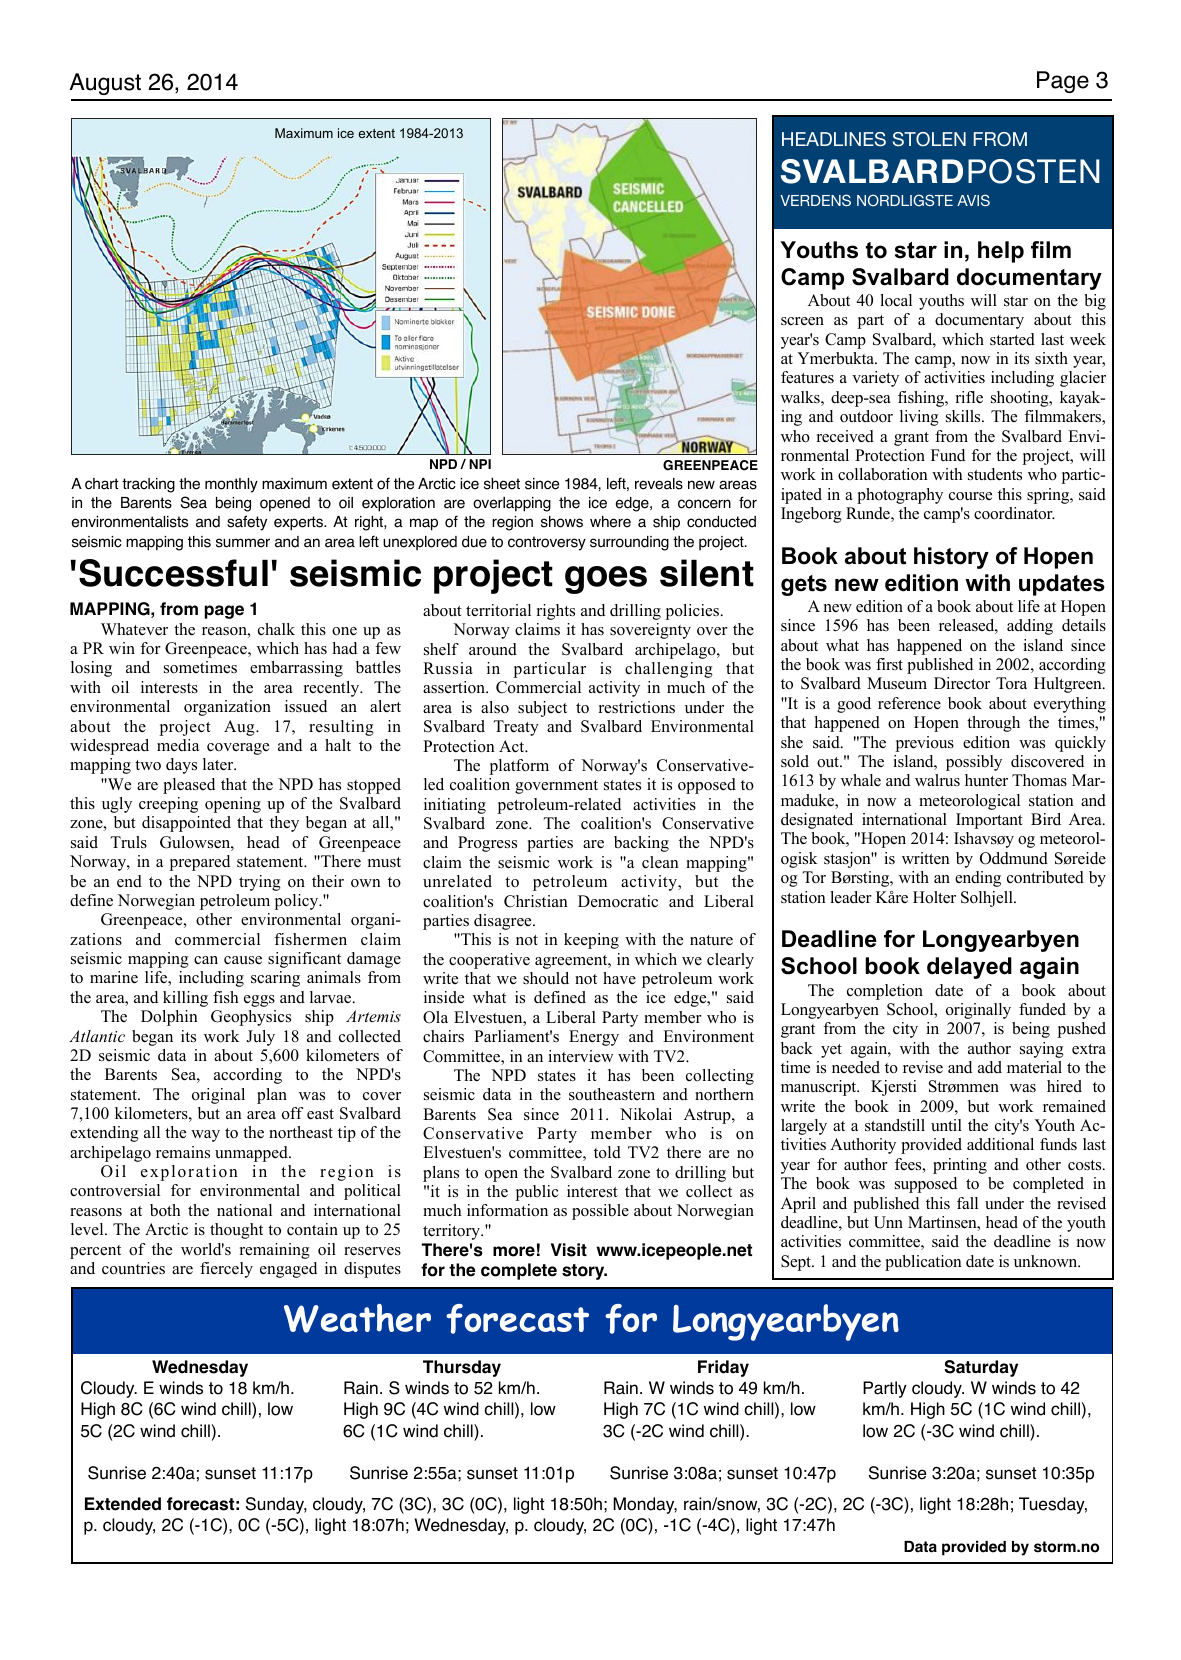  What do you see at coordinates (986, 780) in the page?
I see `hunter` at bounding box center [986, 780].
